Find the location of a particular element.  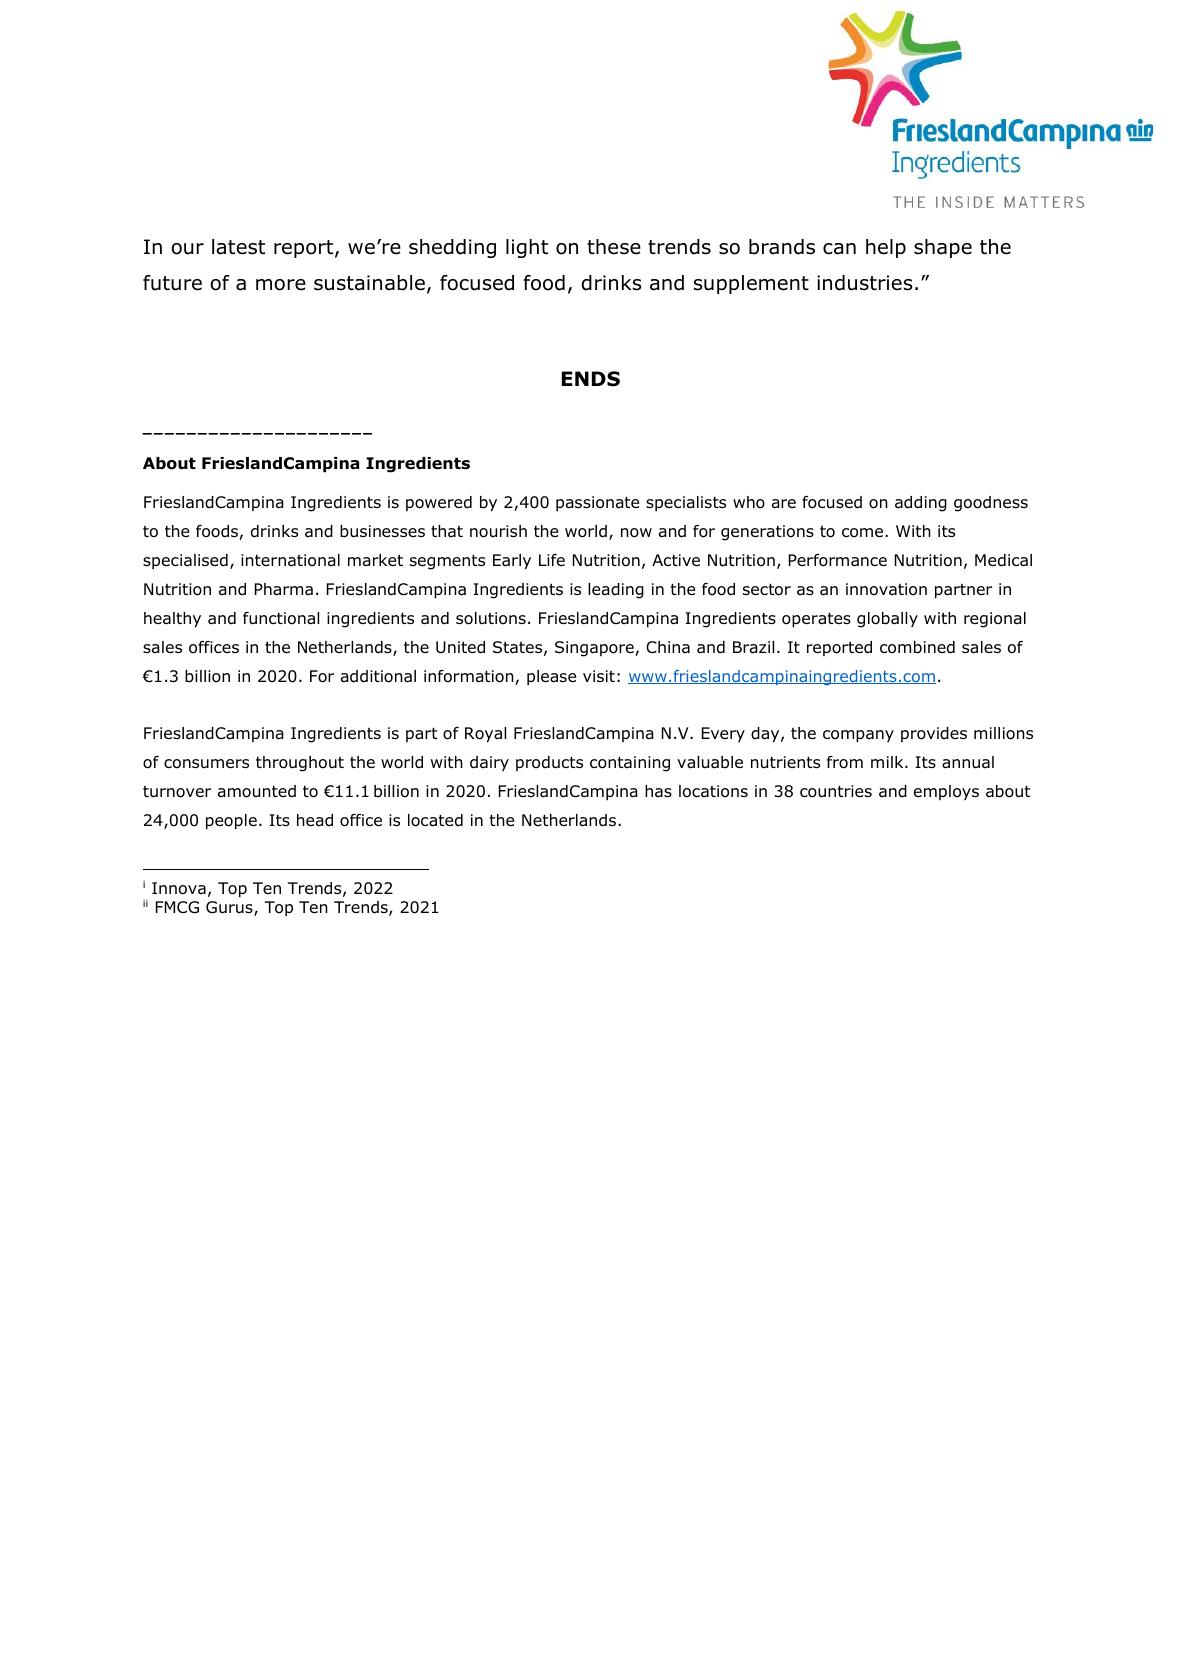

help is located at coordinates (886, 248).
